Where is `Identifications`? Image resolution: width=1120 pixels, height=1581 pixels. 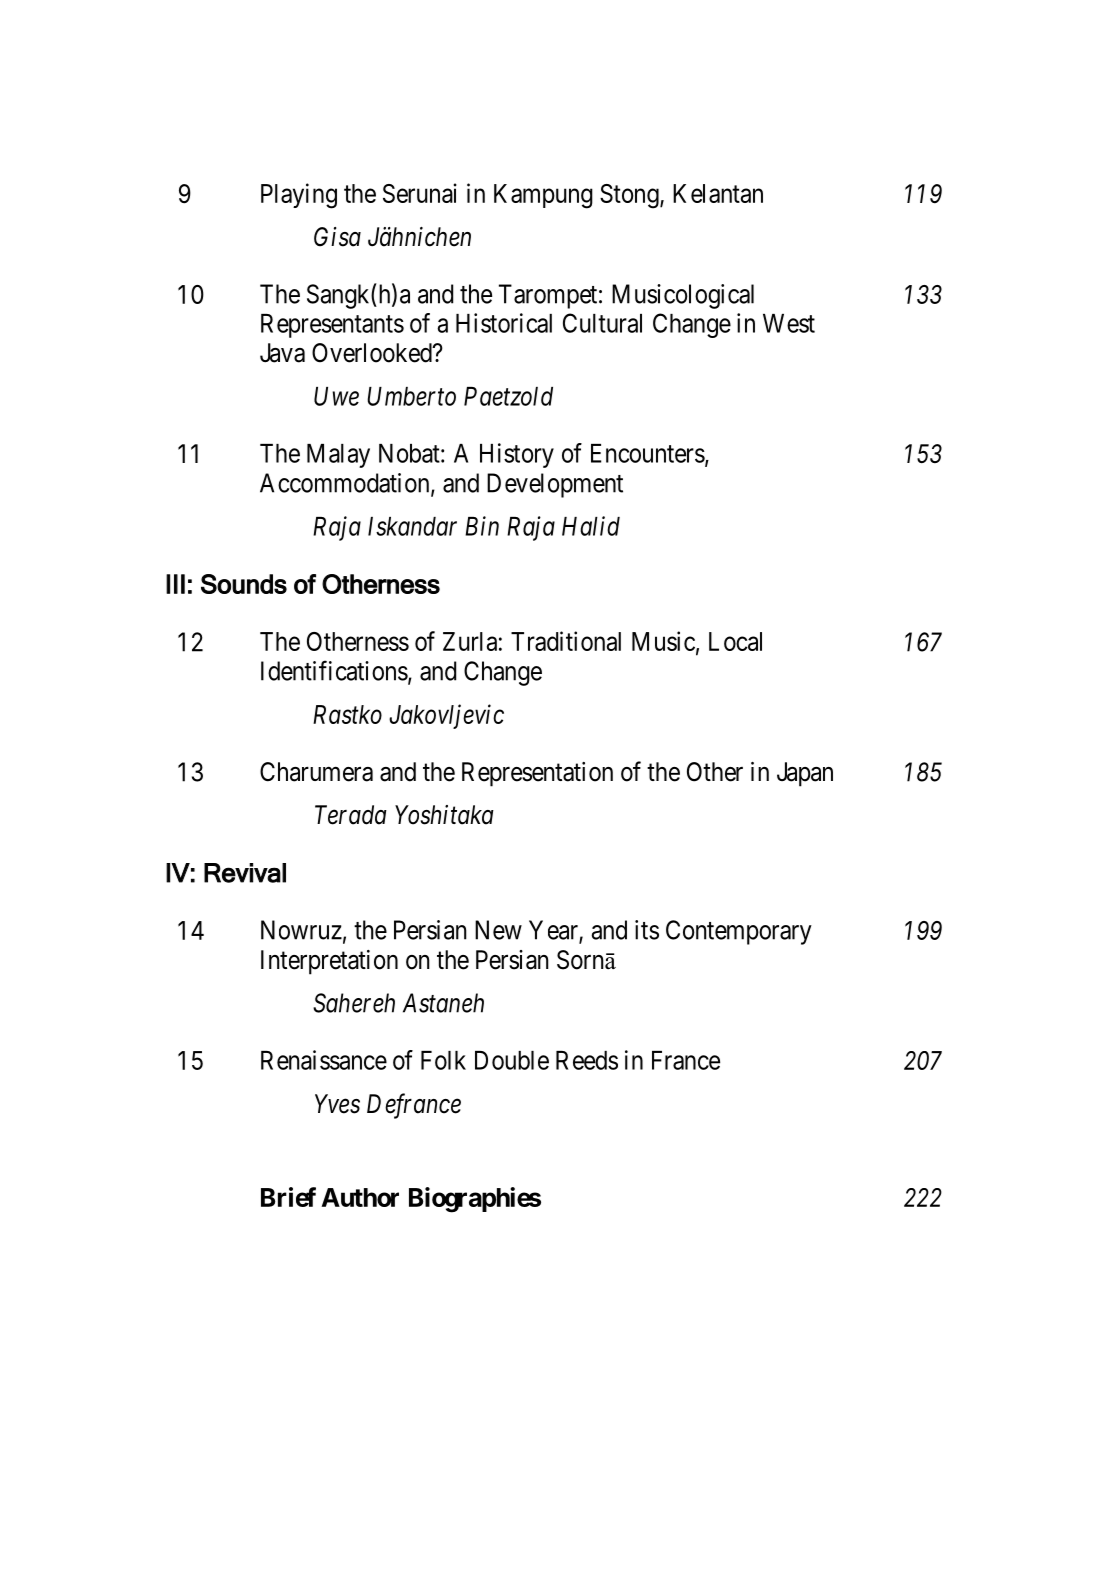 Identifications is located at coordinates (334, 670).
